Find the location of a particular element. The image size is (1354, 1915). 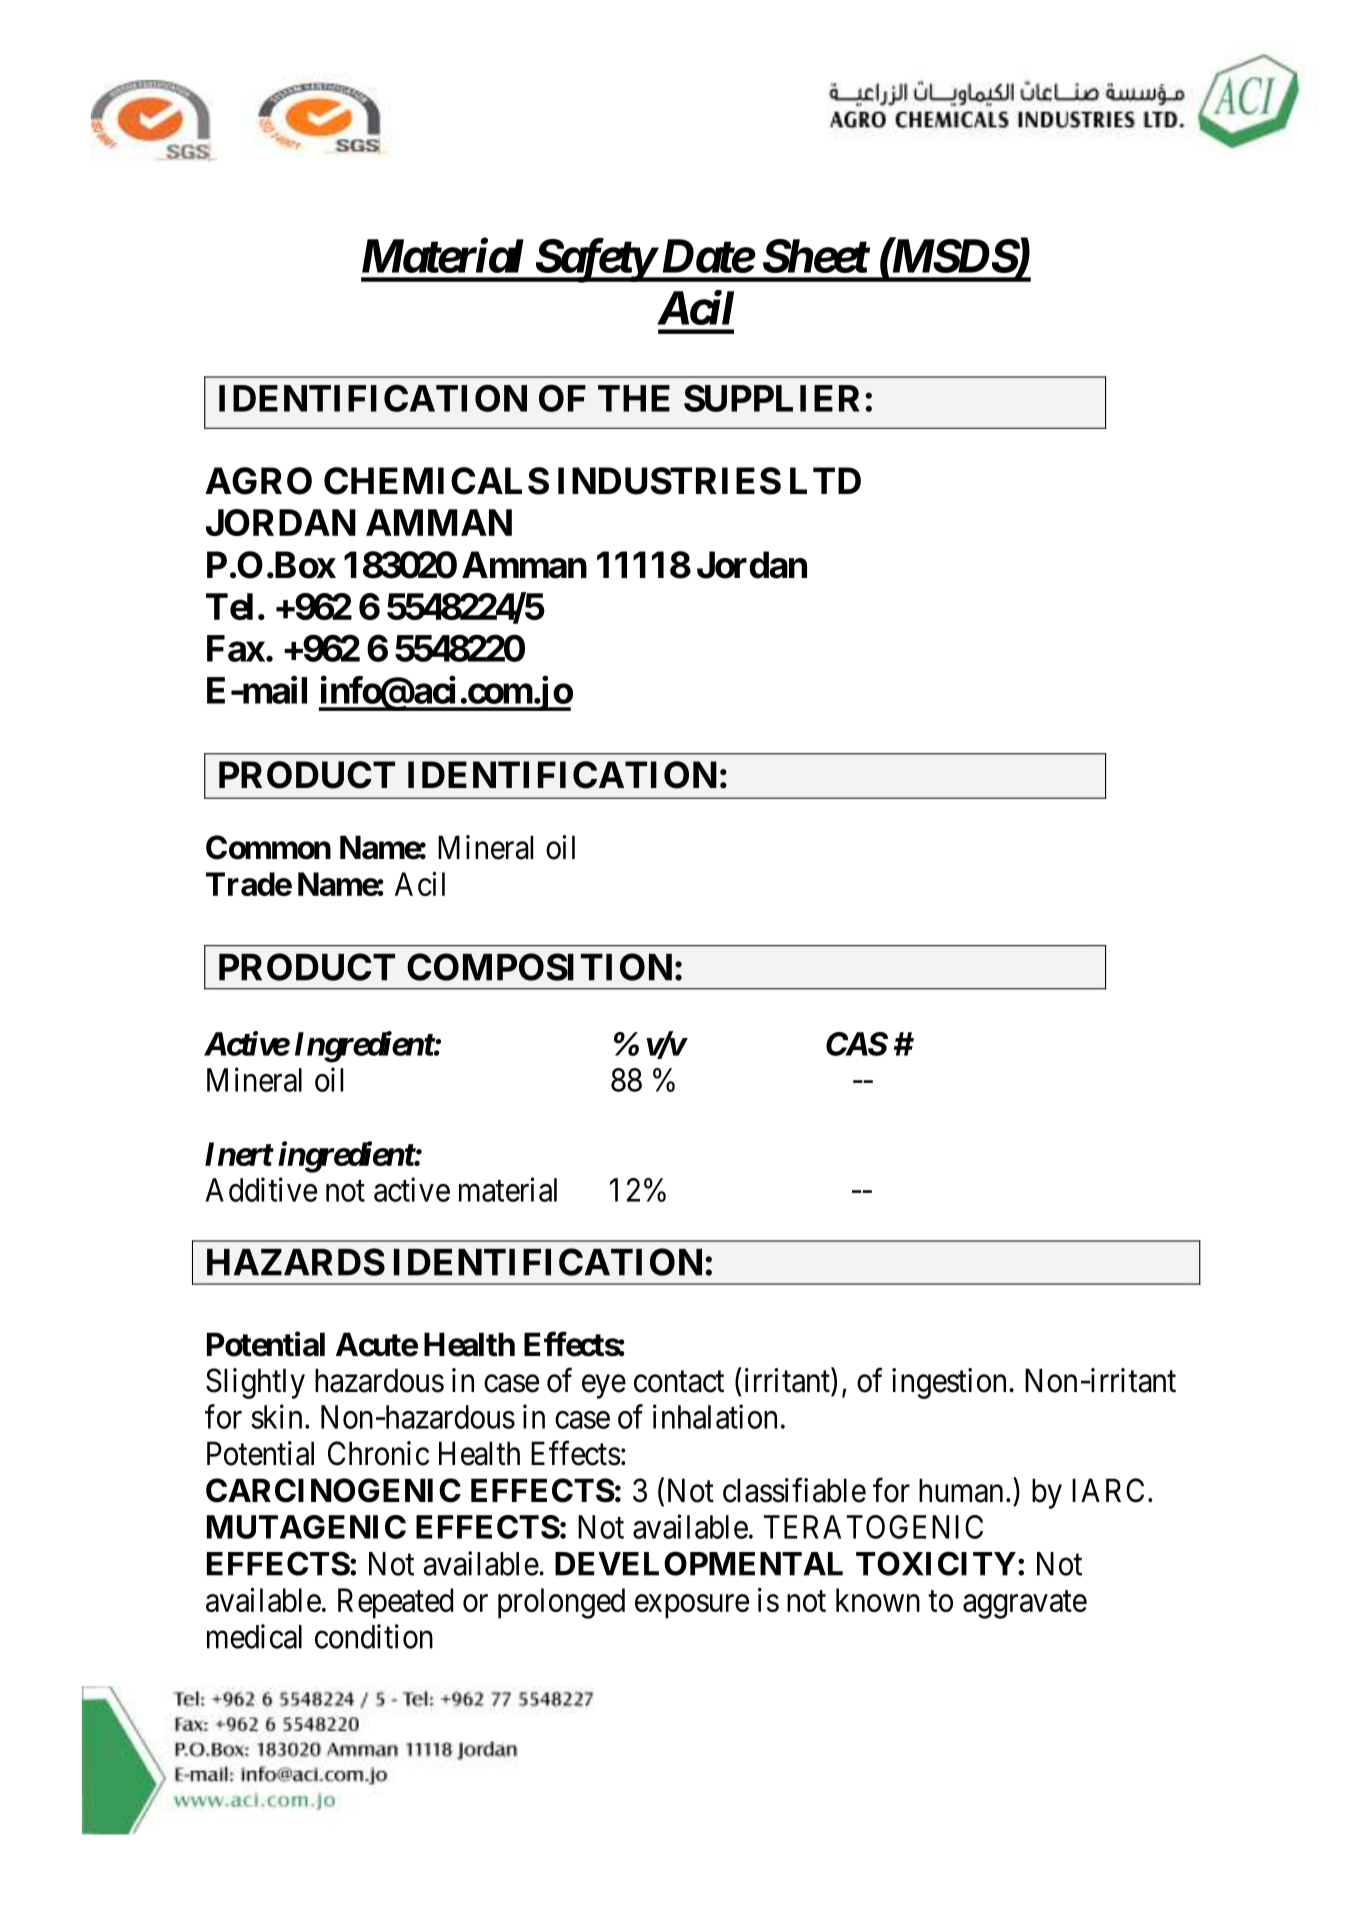

condition is located at coordinates (374, 1636).
